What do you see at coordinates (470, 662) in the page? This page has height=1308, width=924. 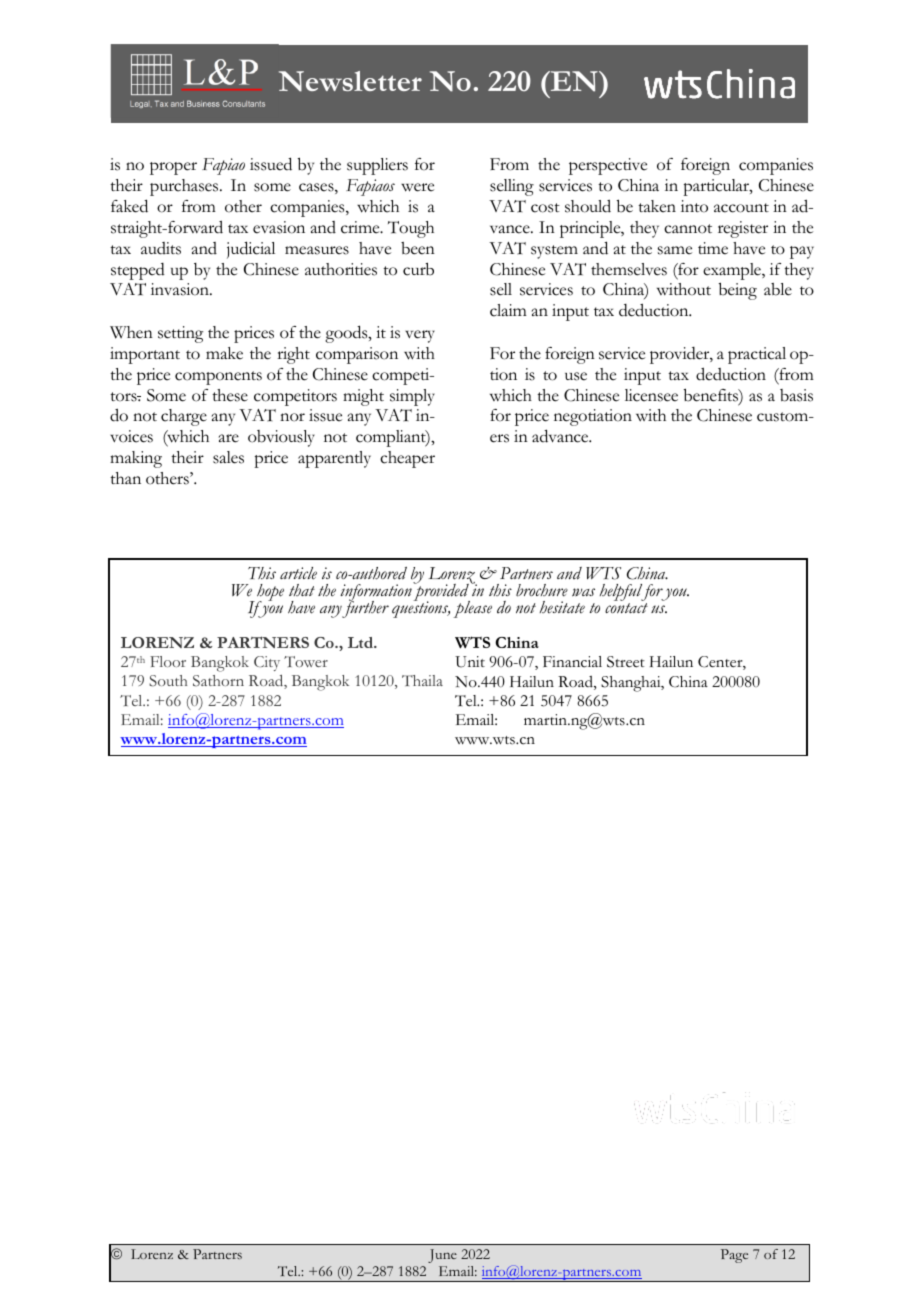 I see `Unit` at bounding box center [470, 662].
